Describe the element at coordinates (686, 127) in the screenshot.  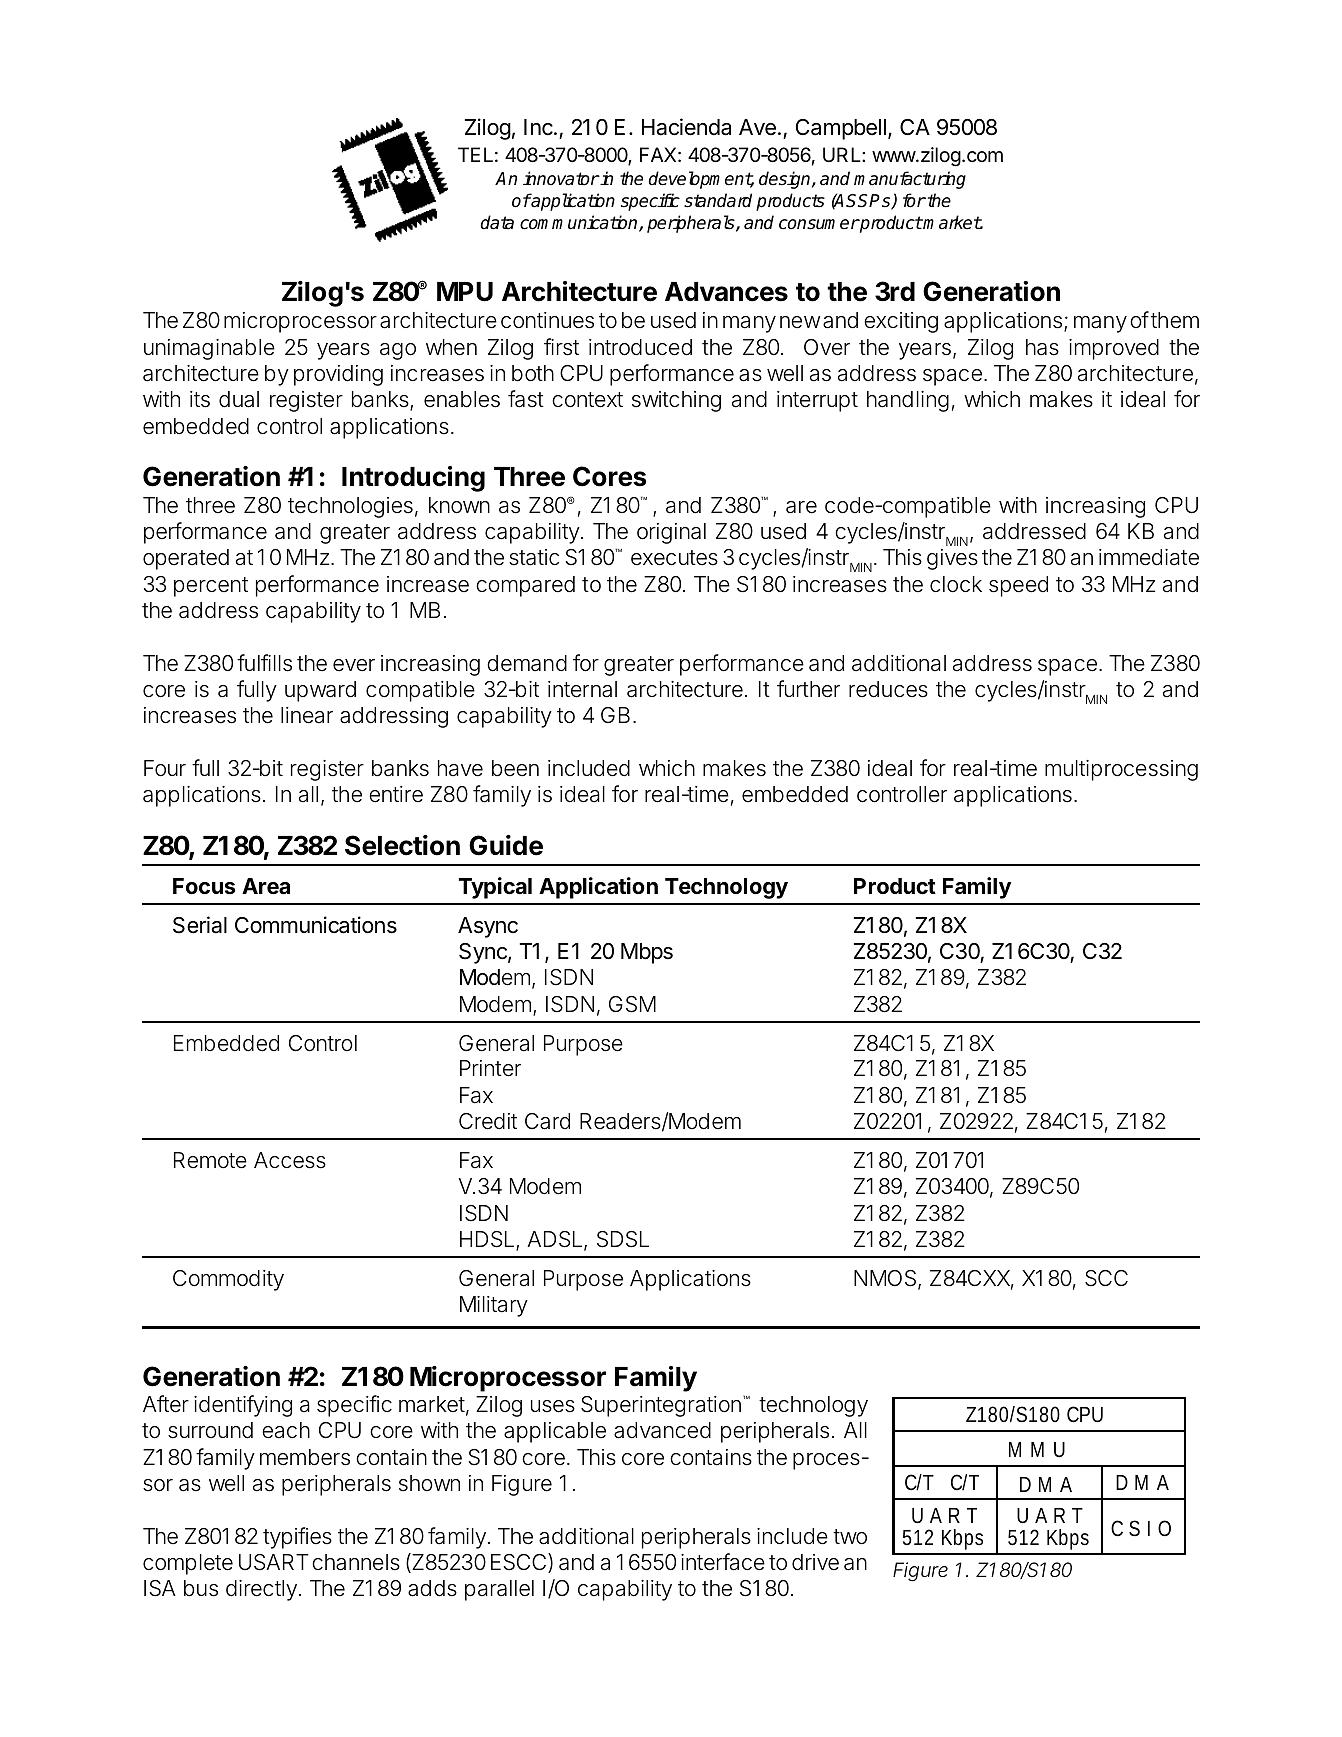
I see `Hacienda` at that location.
